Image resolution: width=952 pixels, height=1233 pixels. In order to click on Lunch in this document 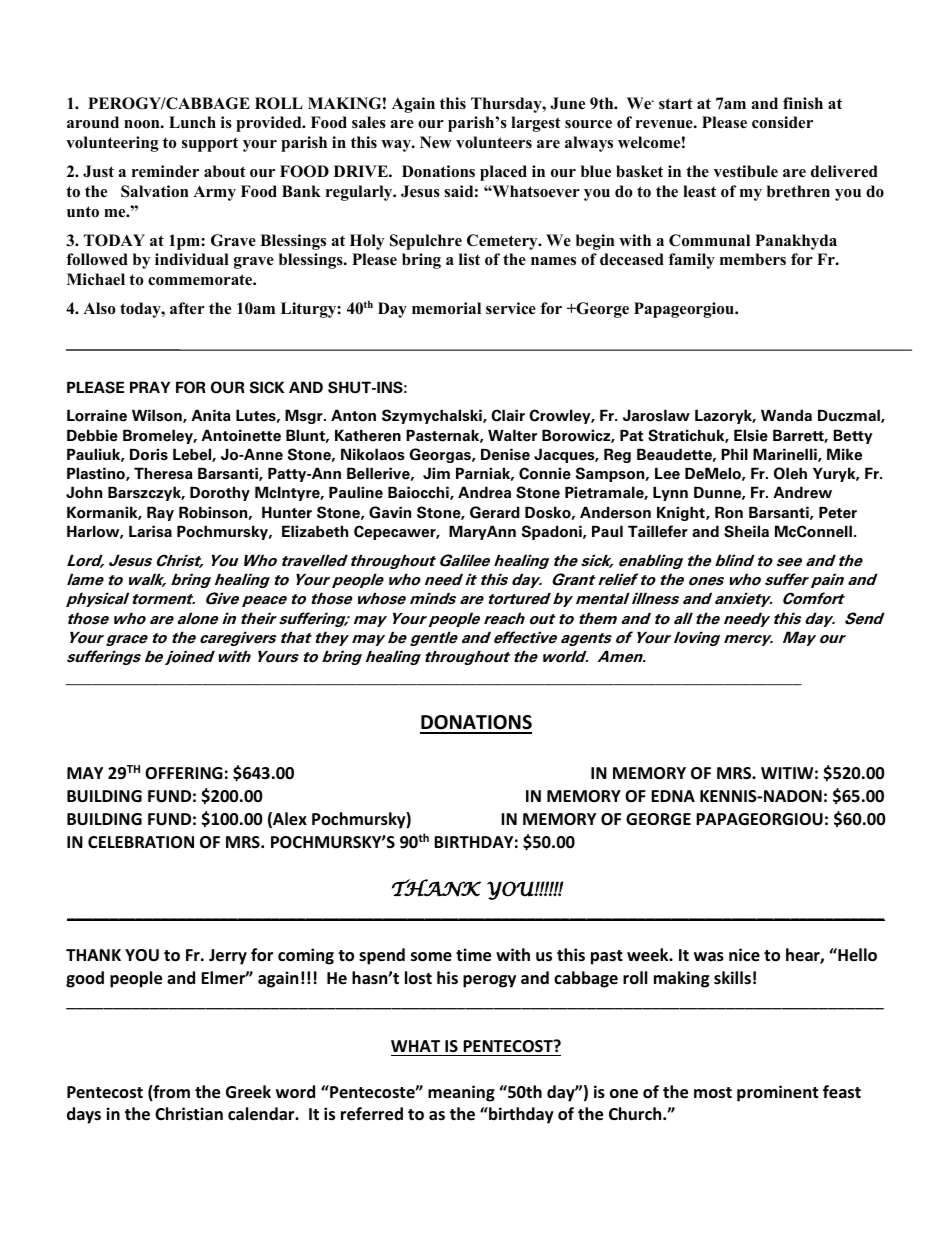, I will do `click(192, 122)`.
